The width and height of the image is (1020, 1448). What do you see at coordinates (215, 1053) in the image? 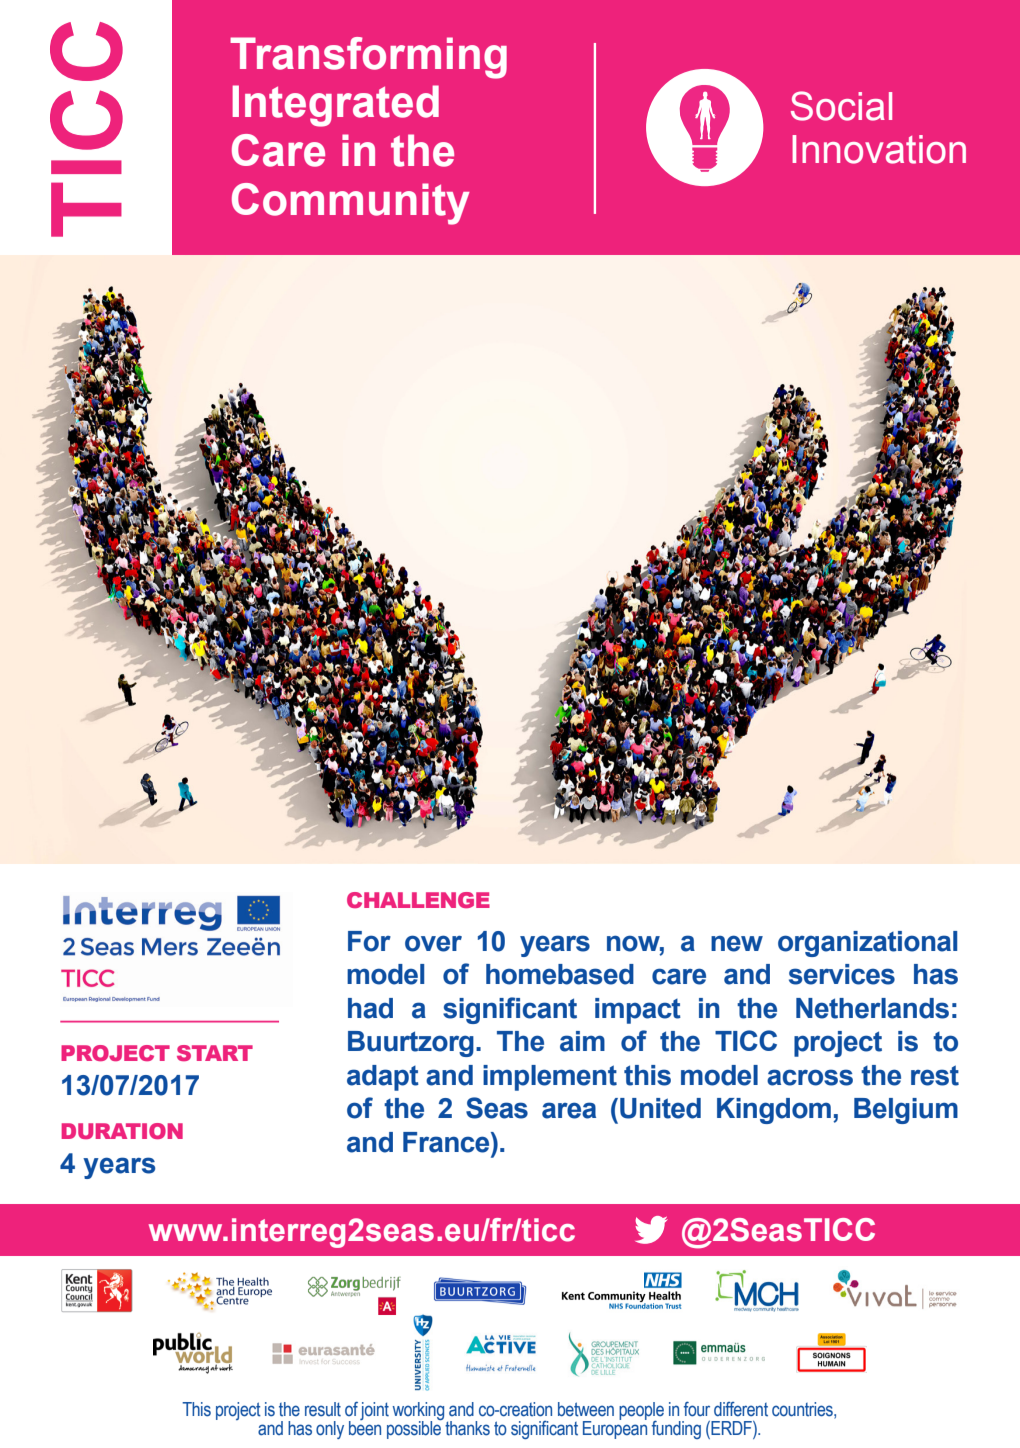
I see `START` at bounding box center [215, 1053].
